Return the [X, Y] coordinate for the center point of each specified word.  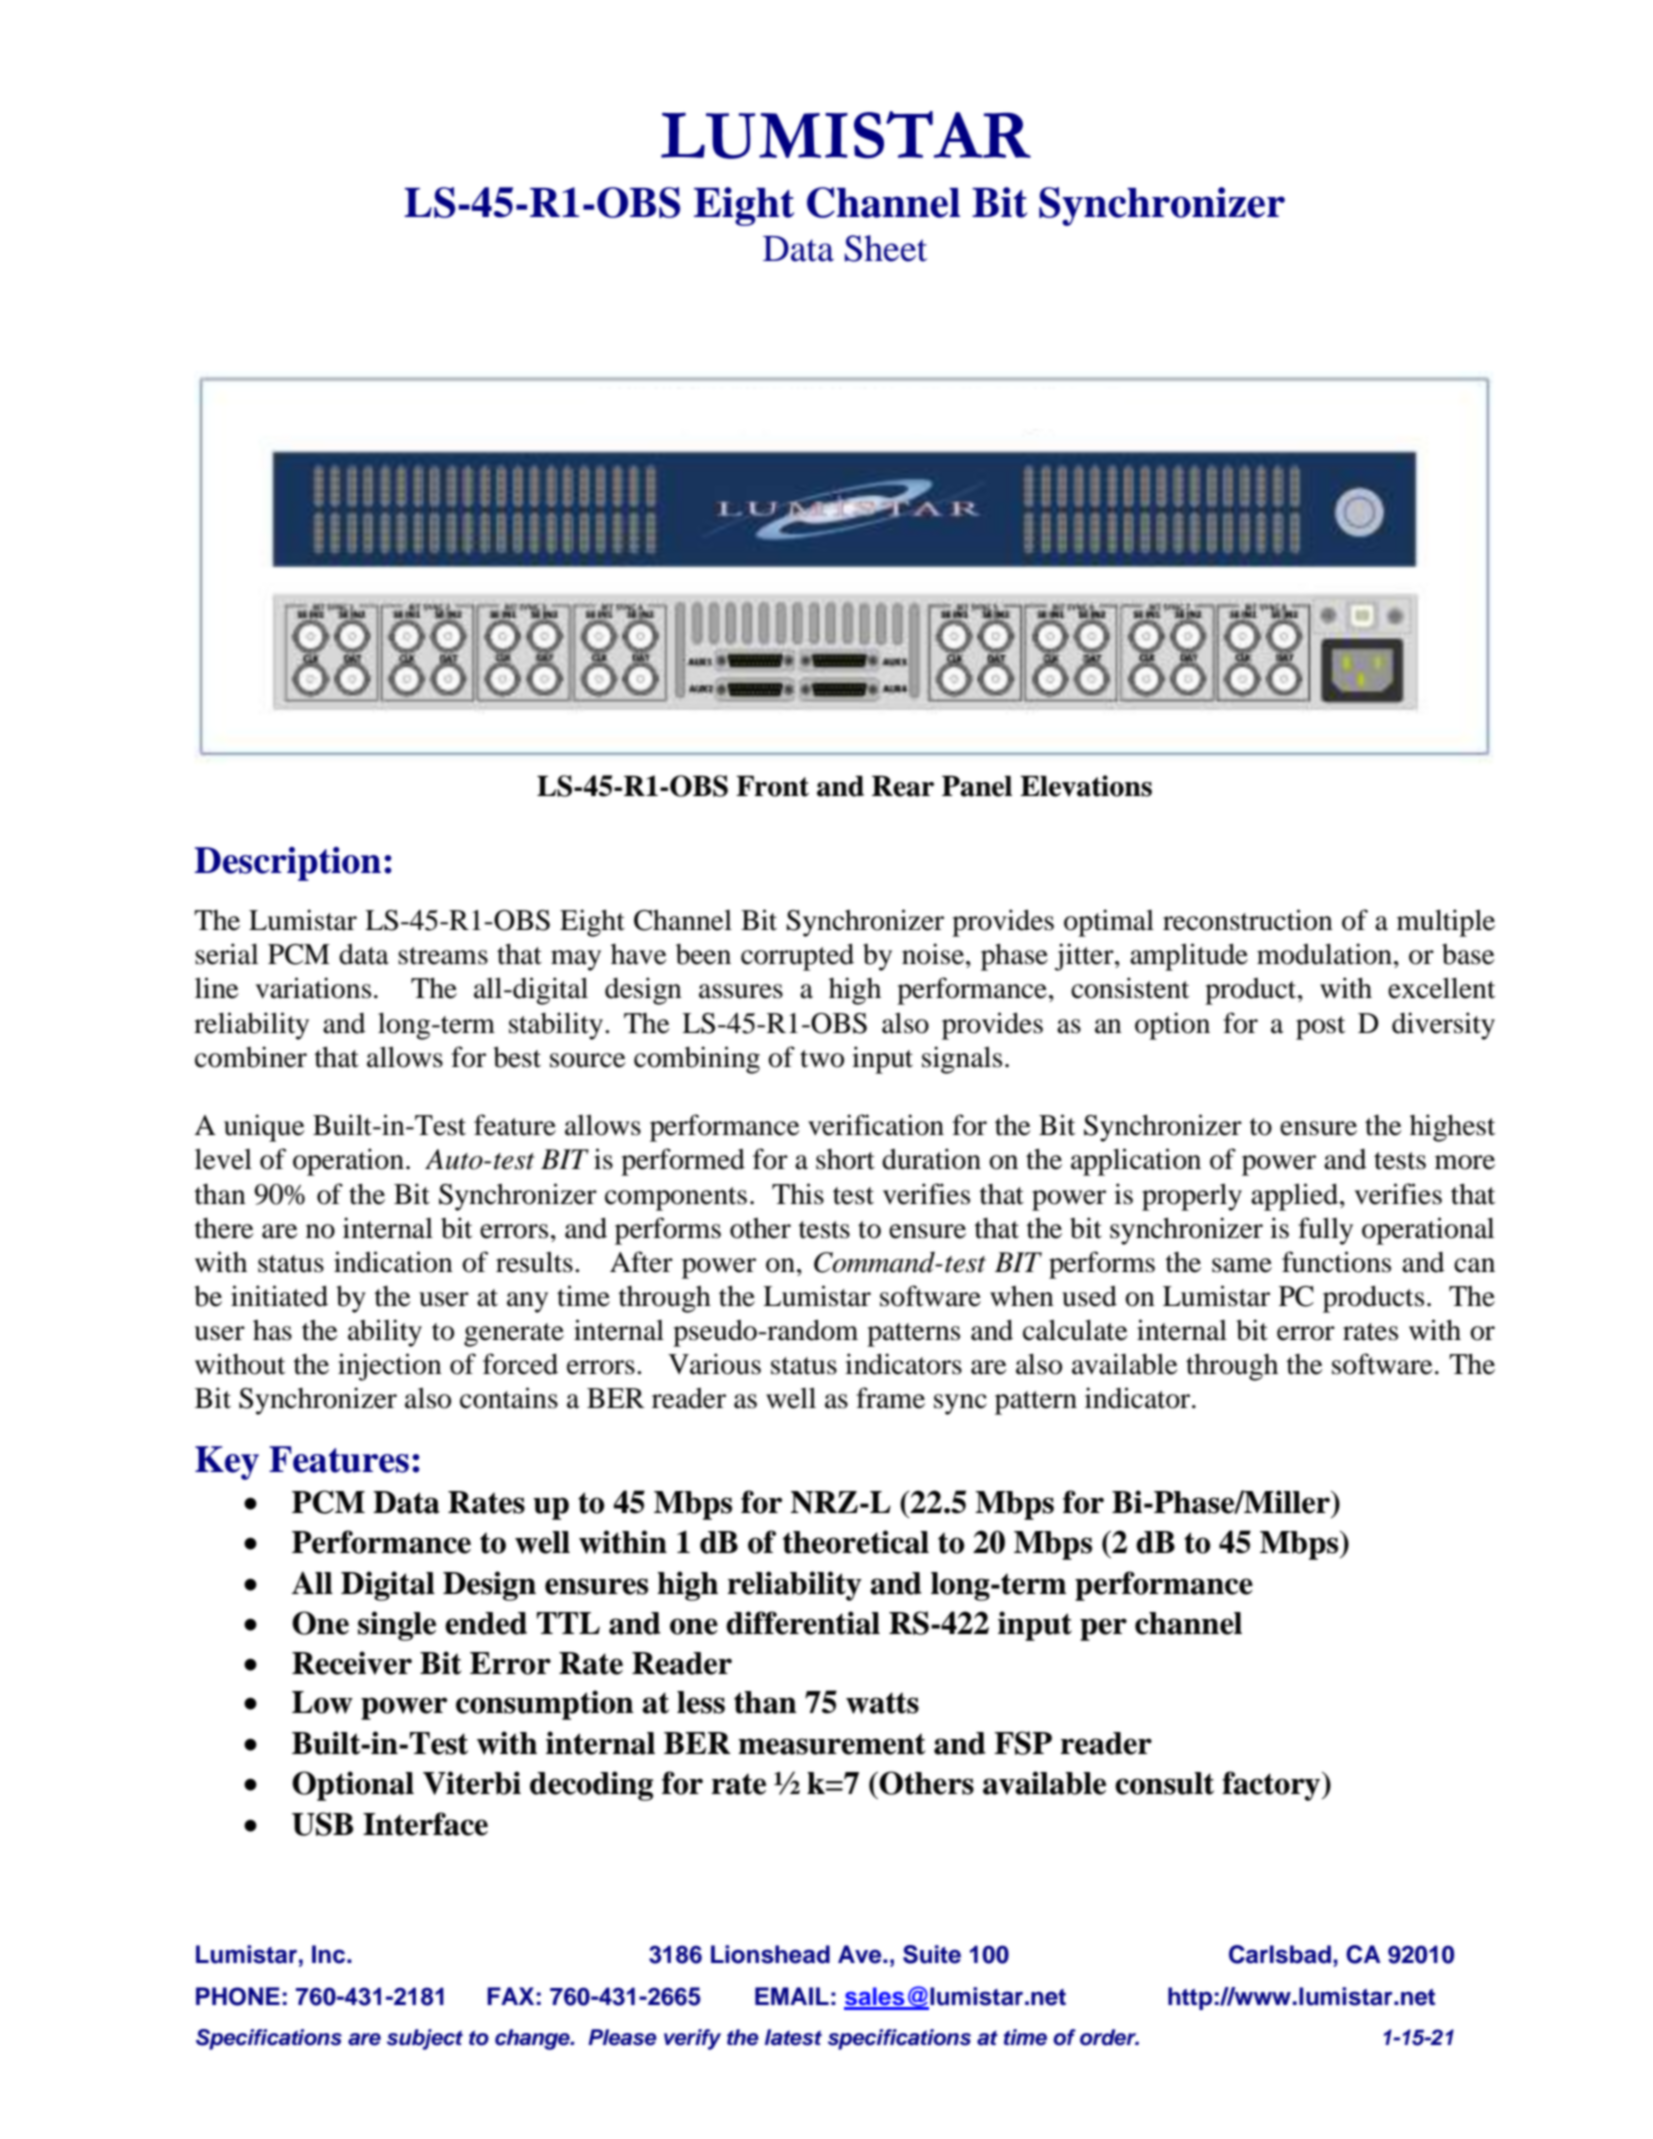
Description [287, 864]
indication [393, 1262]
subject [425, 2039]
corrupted [797, 957]
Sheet [886, 248]
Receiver [352, 1663]
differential [803, 1623]
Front [772, 786]
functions [1336, 1262]
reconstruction [1248, 920]
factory [1272, 1786]
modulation [1324, 954]
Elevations [1086, 786]
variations [313, 988]
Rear [903, 786]
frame [890, 1398]
